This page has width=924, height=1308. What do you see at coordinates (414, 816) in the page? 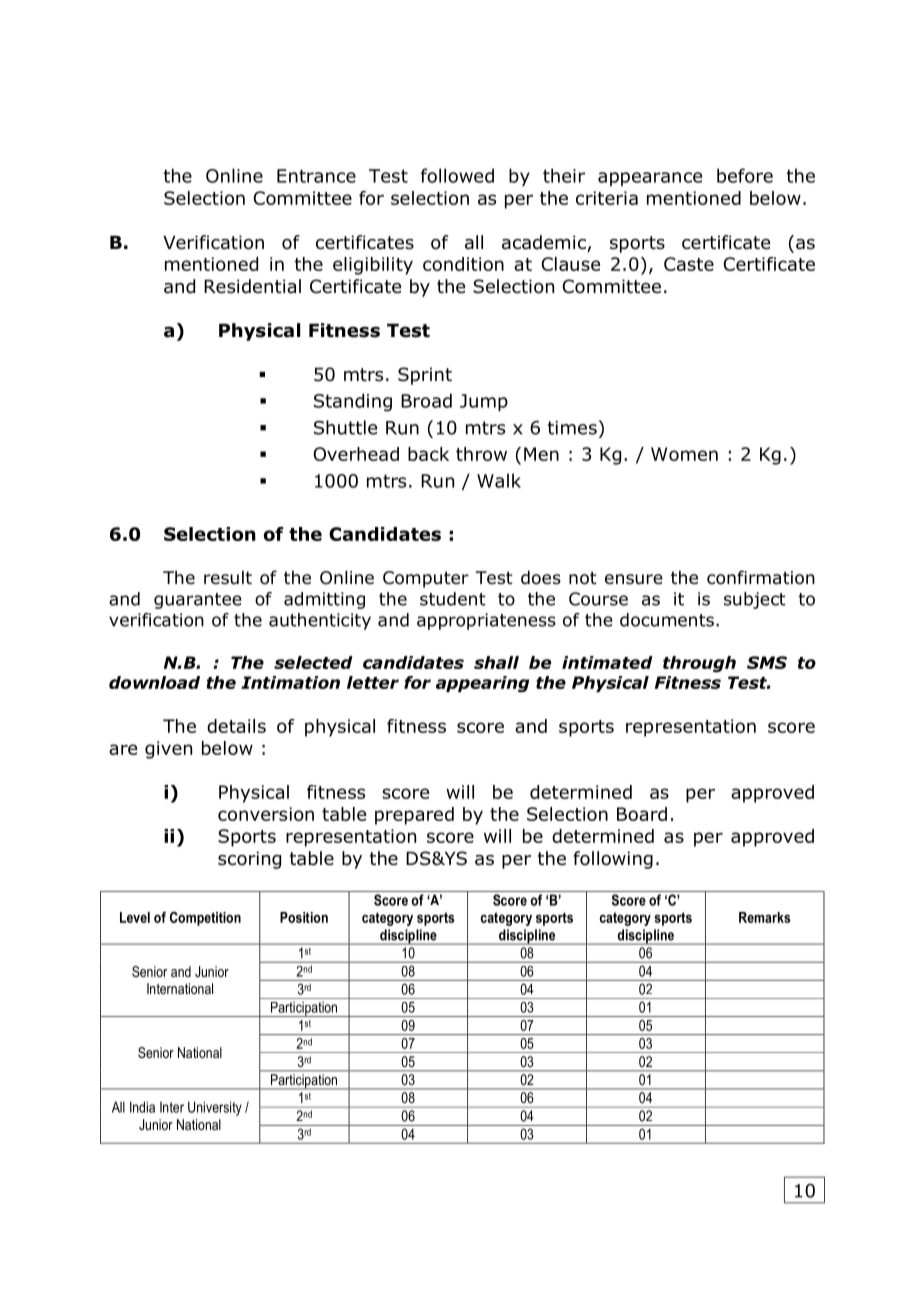
I see `prepared` at bounding box center [414, 816].
